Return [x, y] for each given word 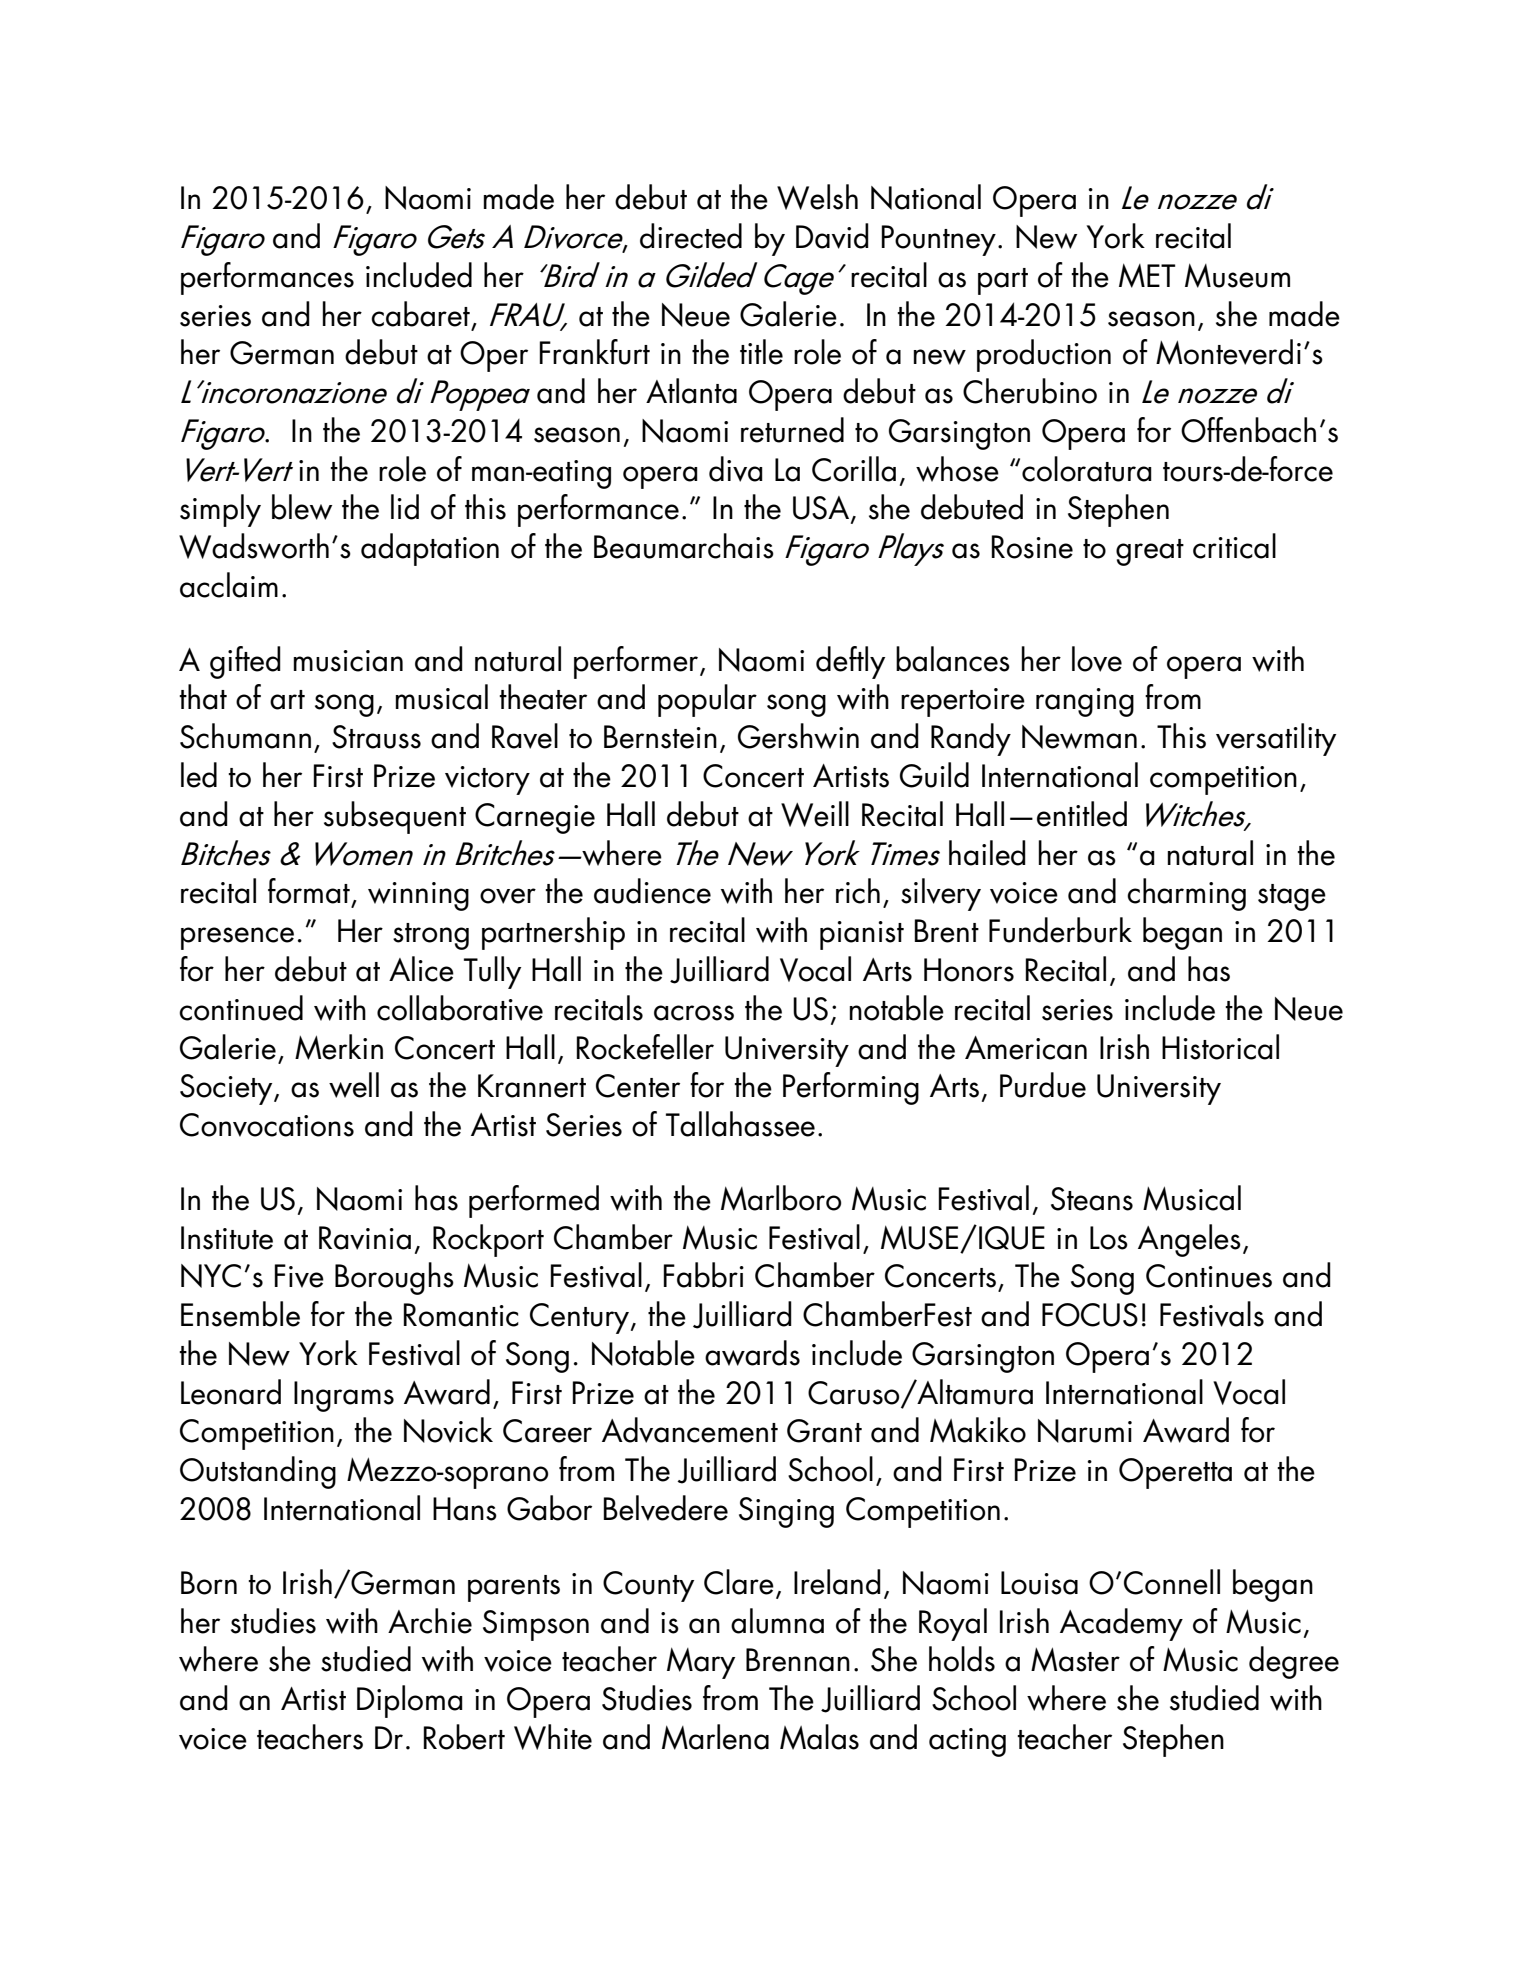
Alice [421, 969]
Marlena [715, 1737]
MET [1147, 275]
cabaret [420, 314]
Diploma [410, 1701]
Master [1075, 1659]
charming [1186, 894]
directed [691, 236]
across [694, 1013]
